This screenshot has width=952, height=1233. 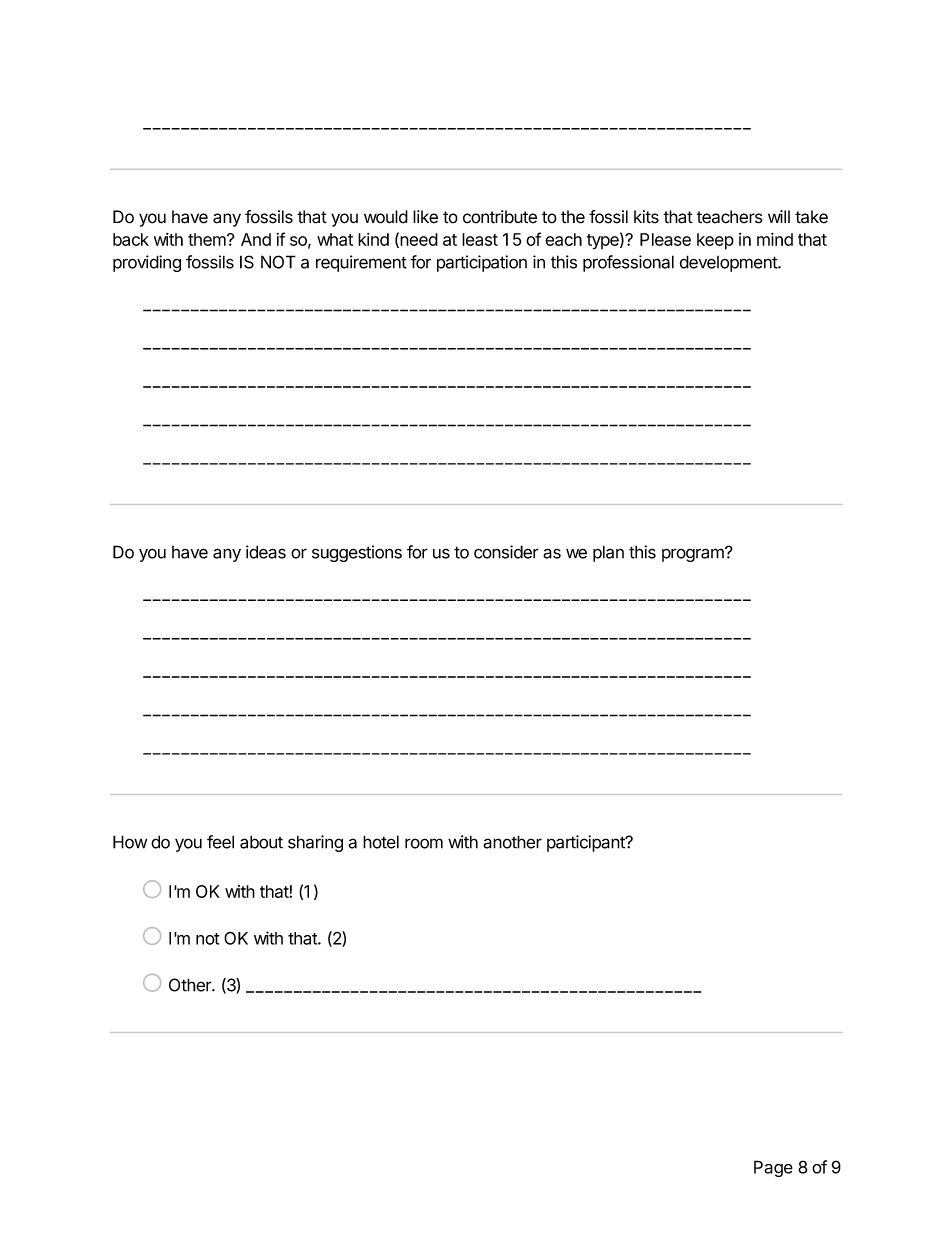 I want to click on hotel, so click(x=381, y=842).
